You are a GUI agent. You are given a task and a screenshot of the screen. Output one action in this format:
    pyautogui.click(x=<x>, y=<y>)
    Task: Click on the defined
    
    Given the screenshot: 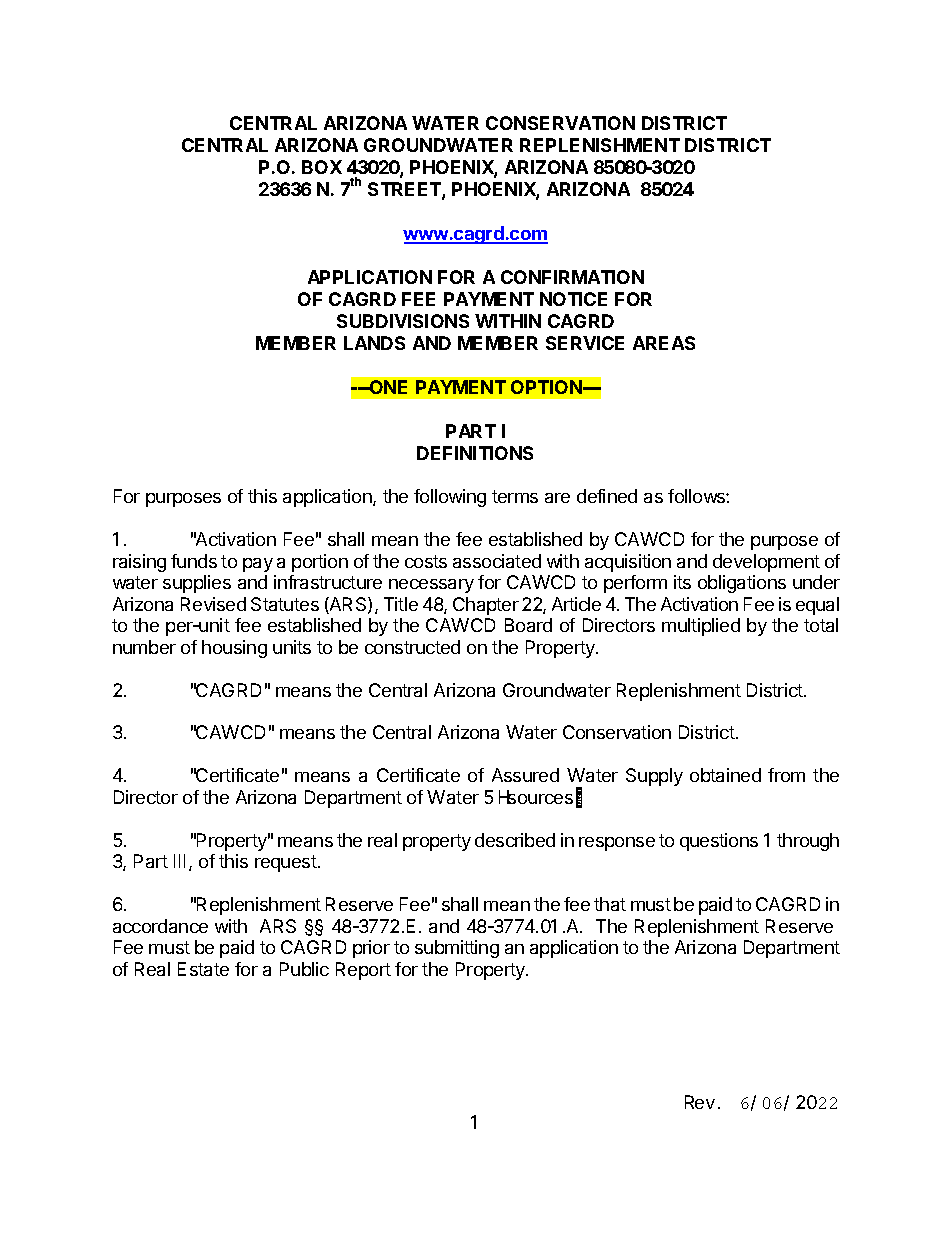 What is the action you would take?
    pyautogui.click(x=607, y=496)
